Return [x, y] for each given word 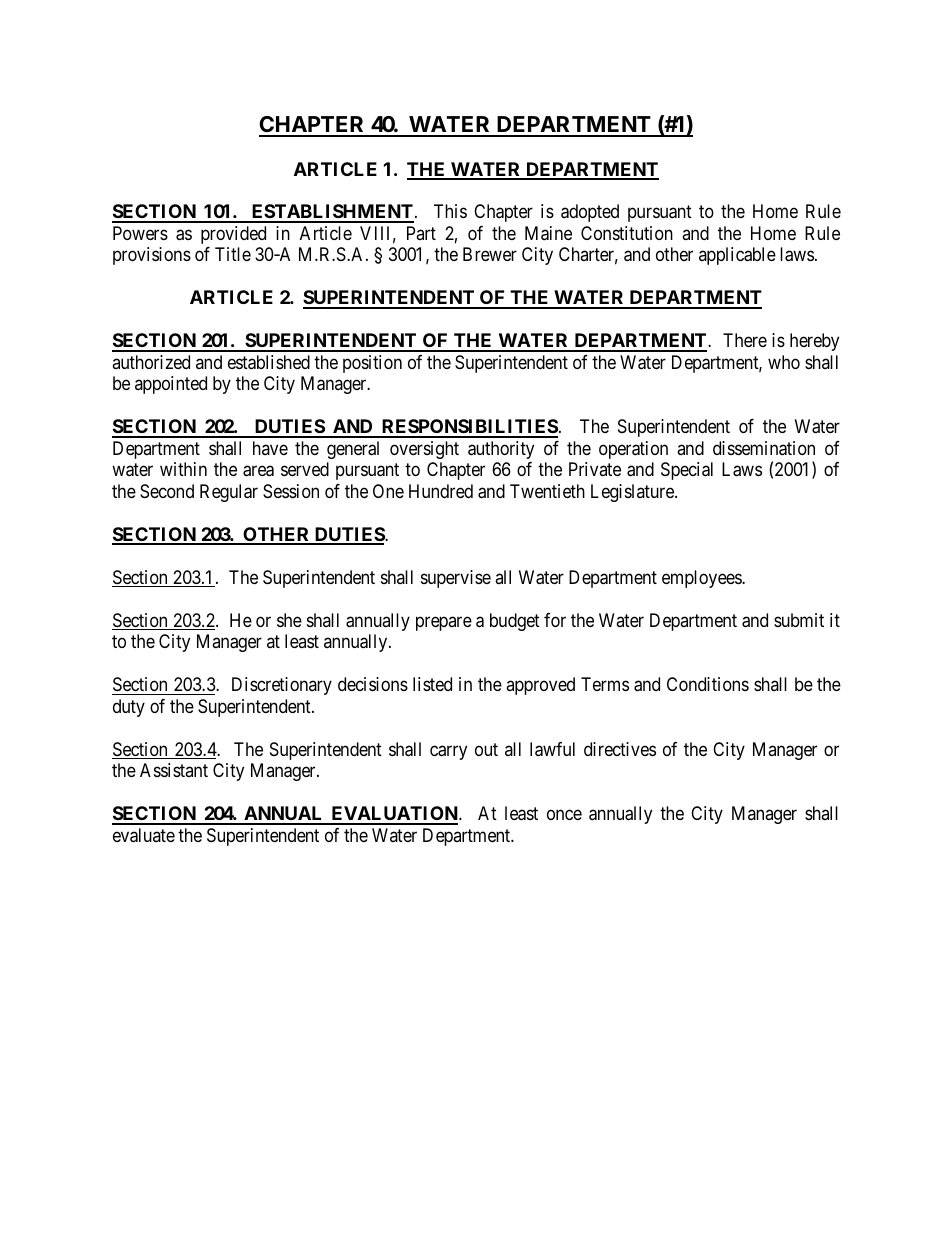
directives [620, 749]
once [564, 815]
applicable [737, 256]
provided [233, 235]
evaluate [144, 835]
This [450, 211]
